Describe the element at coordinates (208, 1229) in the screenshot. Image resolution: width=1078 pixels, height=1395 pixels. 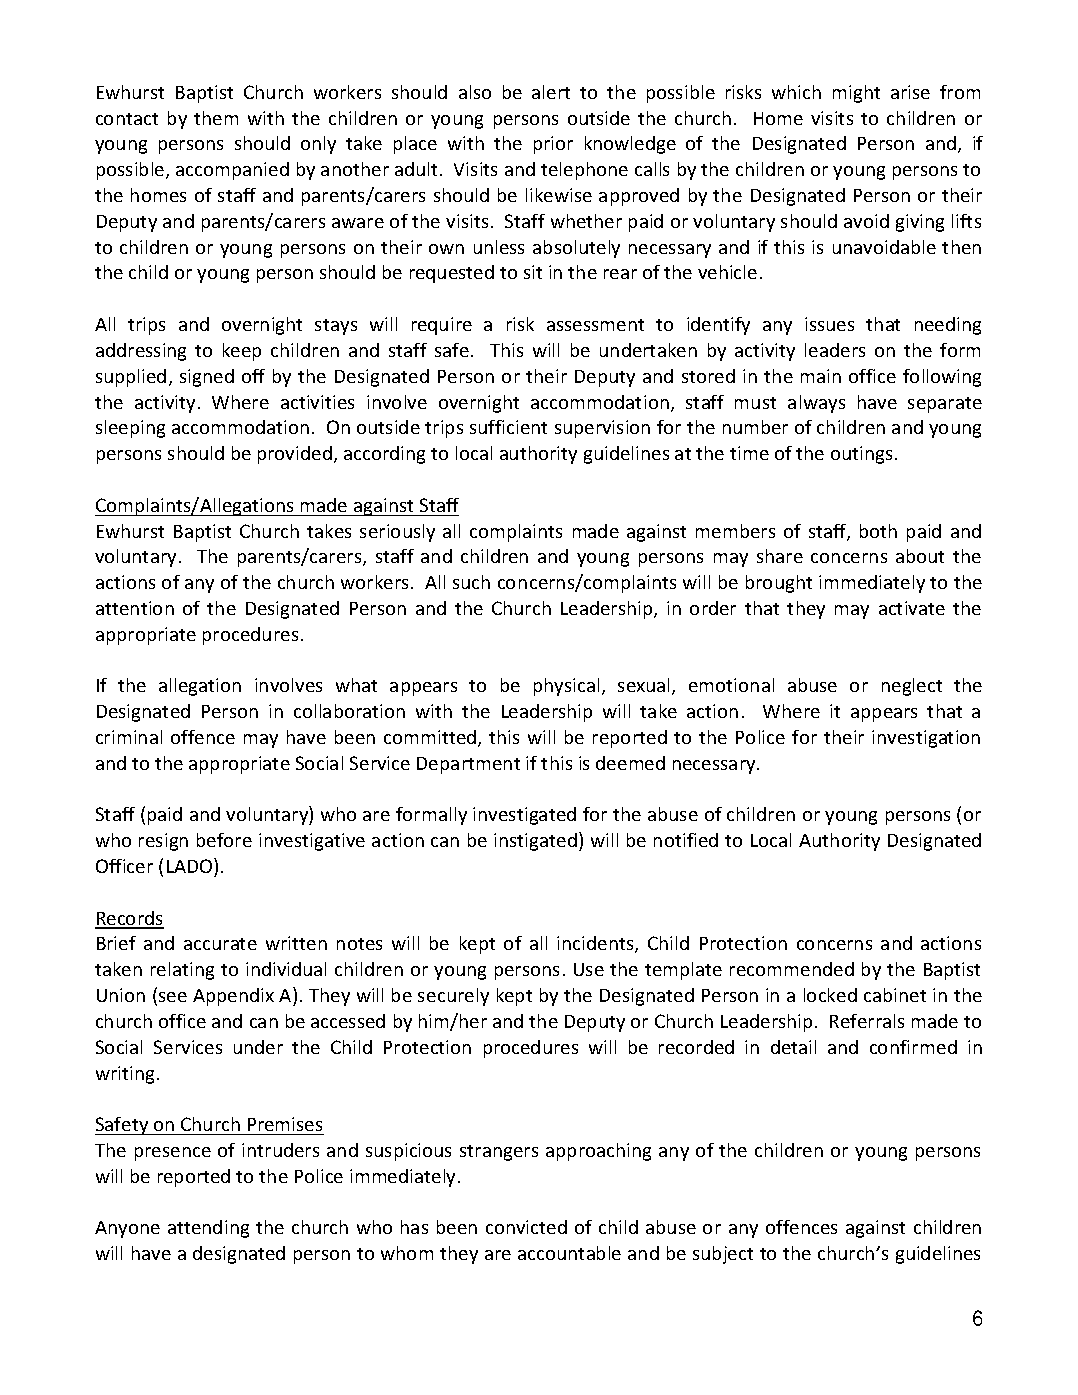
I see `attending` at that location.
